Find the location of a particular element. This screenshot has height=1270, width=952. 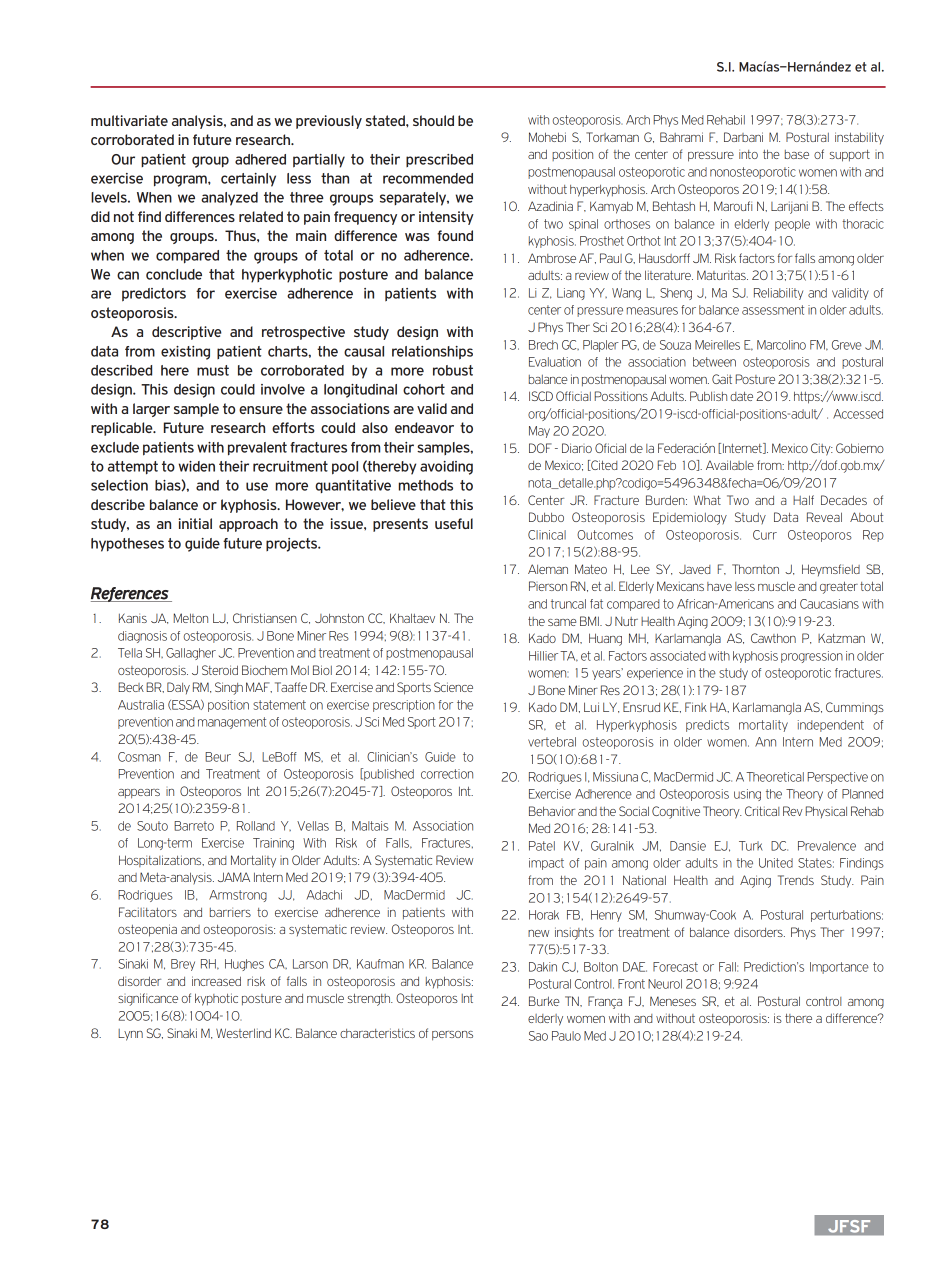

Melton is located at coordinates (191, 618).
